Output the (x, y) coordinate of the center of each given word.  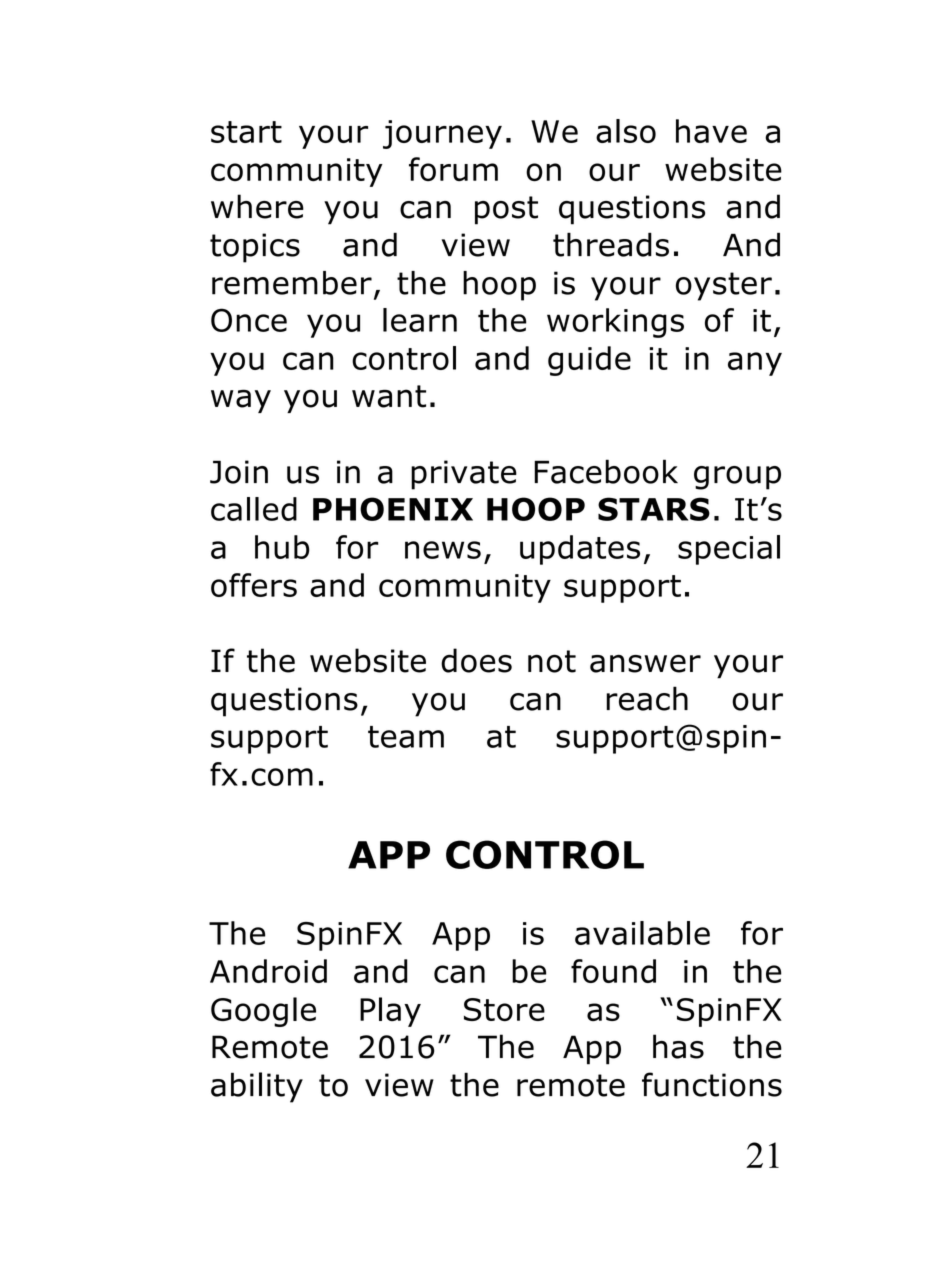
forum (453, 169)
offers (254, 585)
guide (589, 361)
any (755, 364)
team (406, 737)
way (241, 401)
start (246, 132)
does (476, 660)
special (729, 550)
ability (257, 1087)
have (711, 131)
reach (647, 698)
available (642, 933)
